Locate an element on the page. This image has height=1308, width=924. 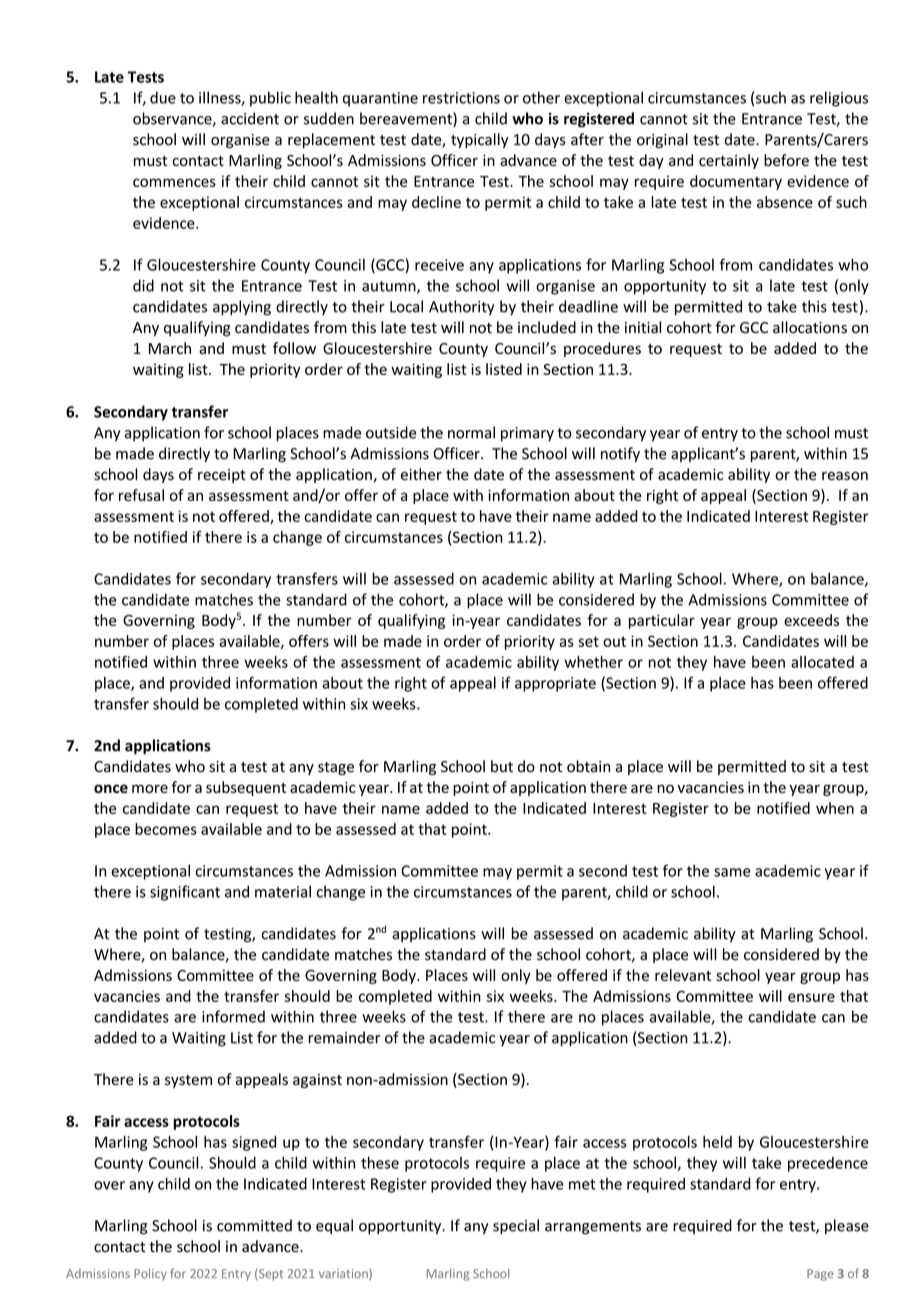
allocated is located at coordinates (822, 662).
